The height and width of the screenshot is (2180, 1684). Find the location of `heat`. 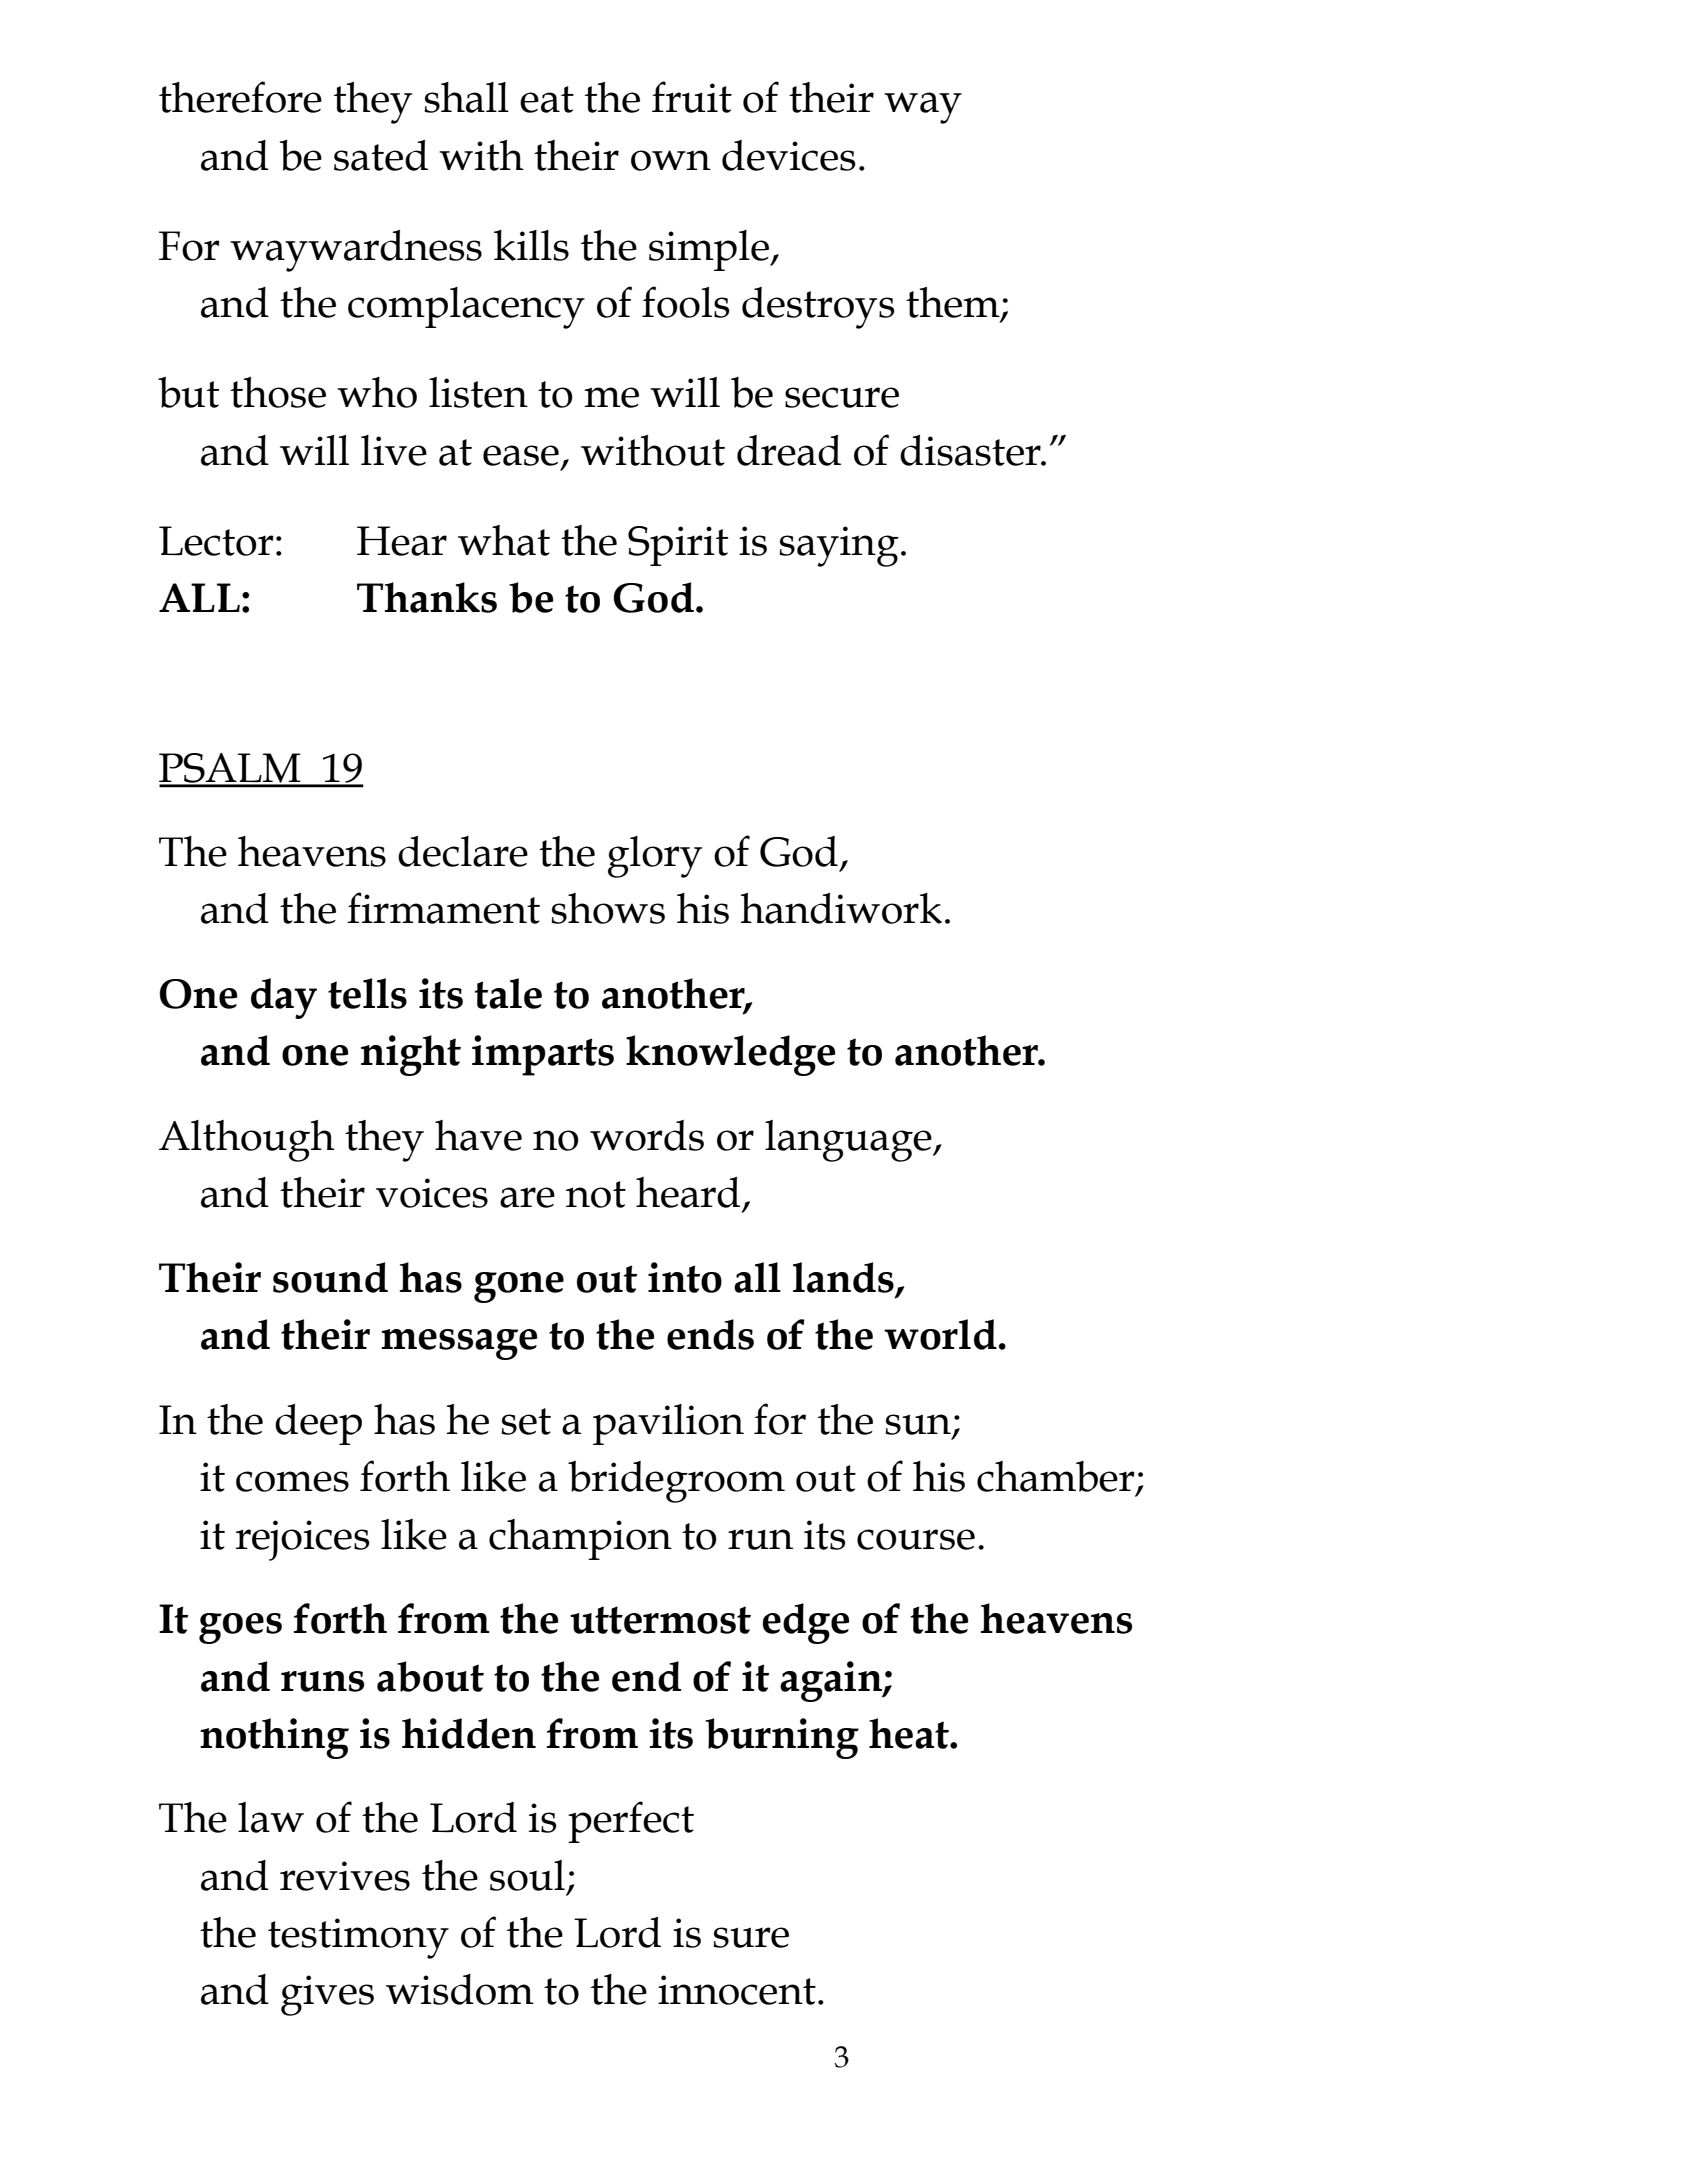

heat is located at coordinates (910, 1733).
